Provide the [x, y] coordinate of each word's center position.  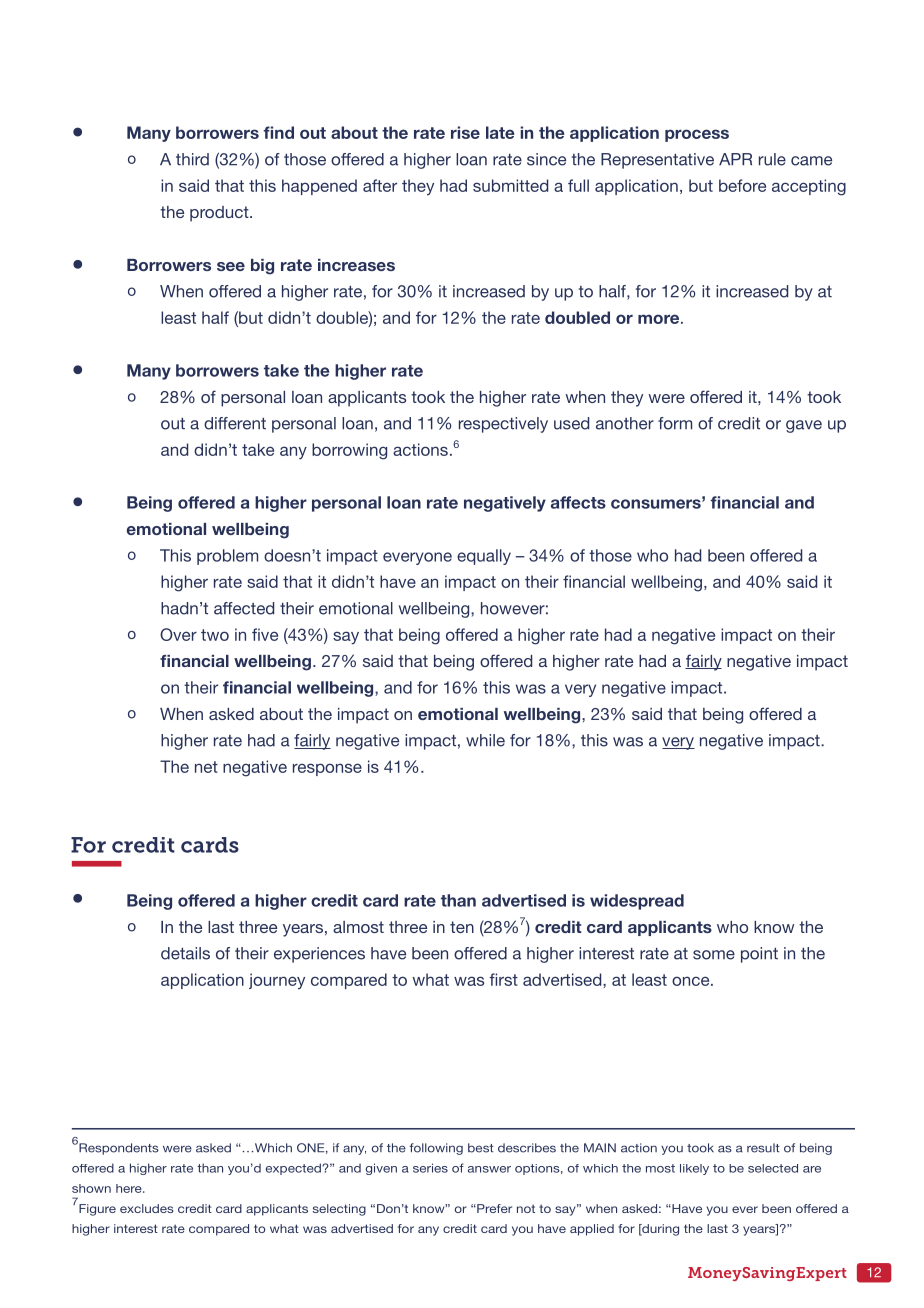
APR [735, 159]
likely [694, 1169]
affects [578, 502]
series [430, 1168]
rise [465, 132]
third [192, 159]
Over [178, 634]
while [485, 740]
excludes [147, 1208]
